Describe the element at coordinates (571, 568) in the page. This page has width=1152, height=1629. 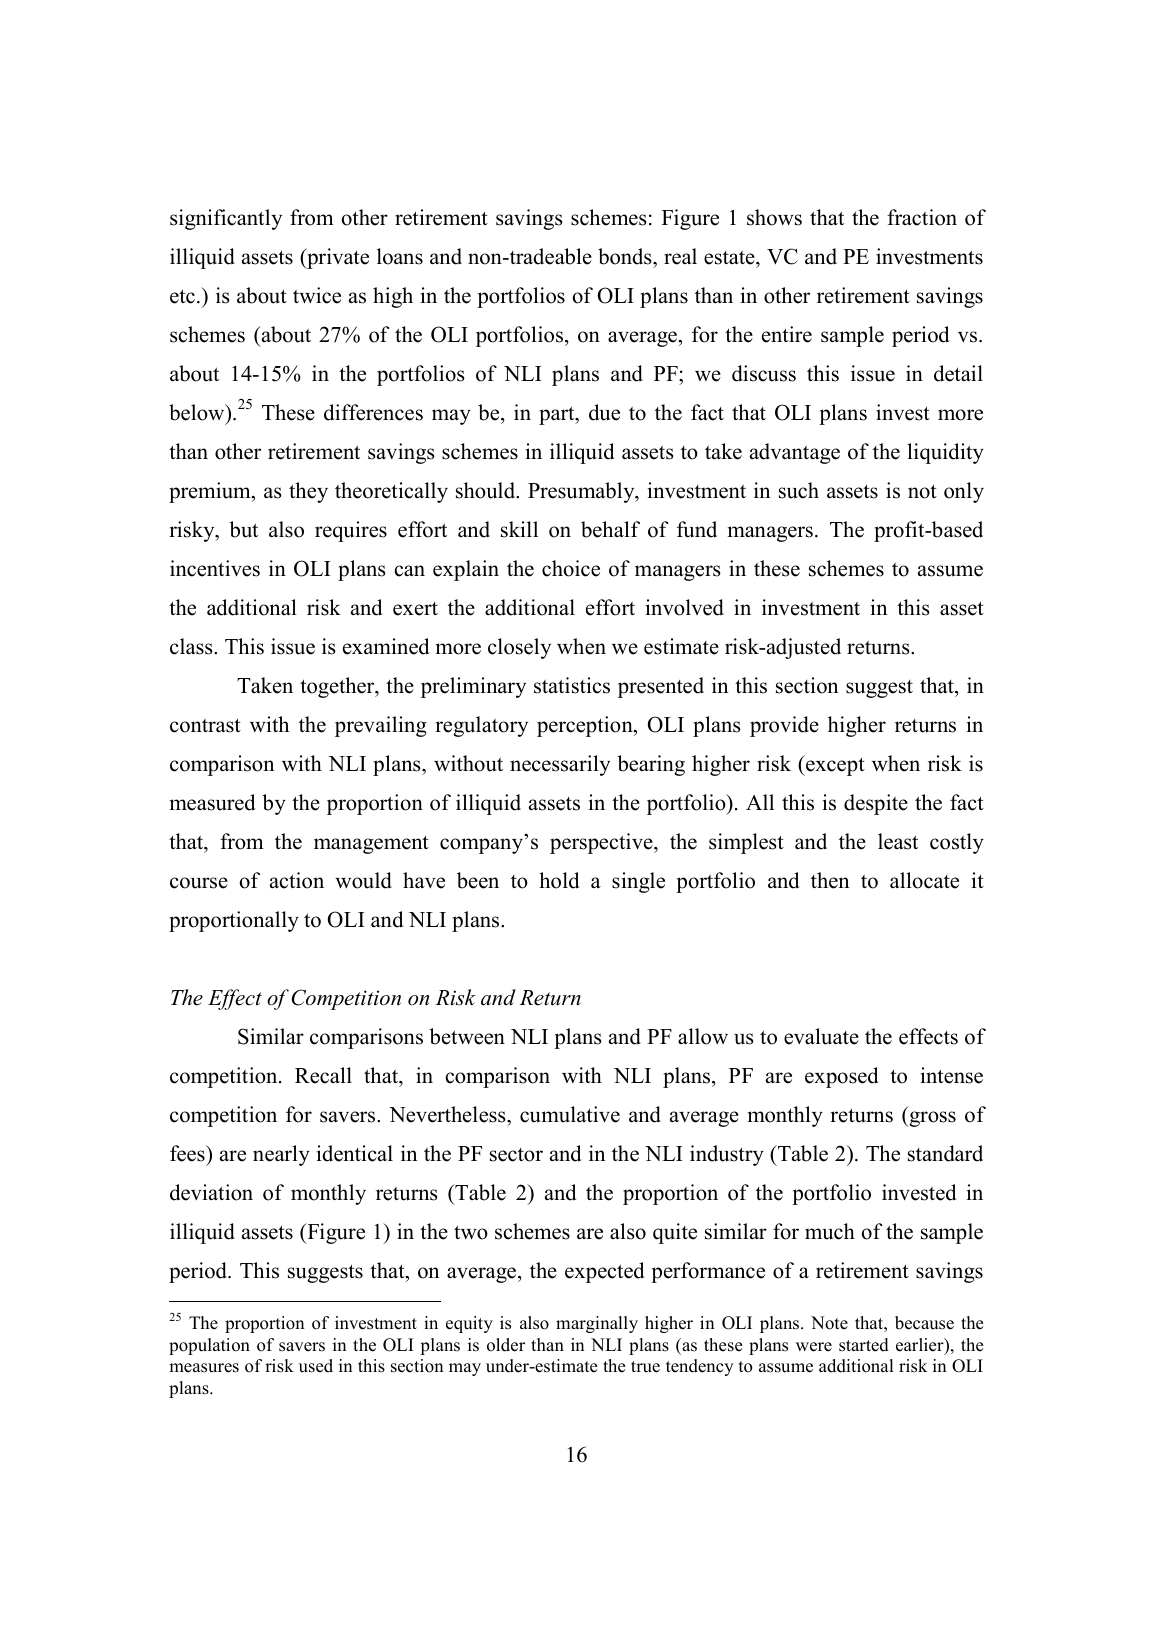
I see `choice` at that location.
